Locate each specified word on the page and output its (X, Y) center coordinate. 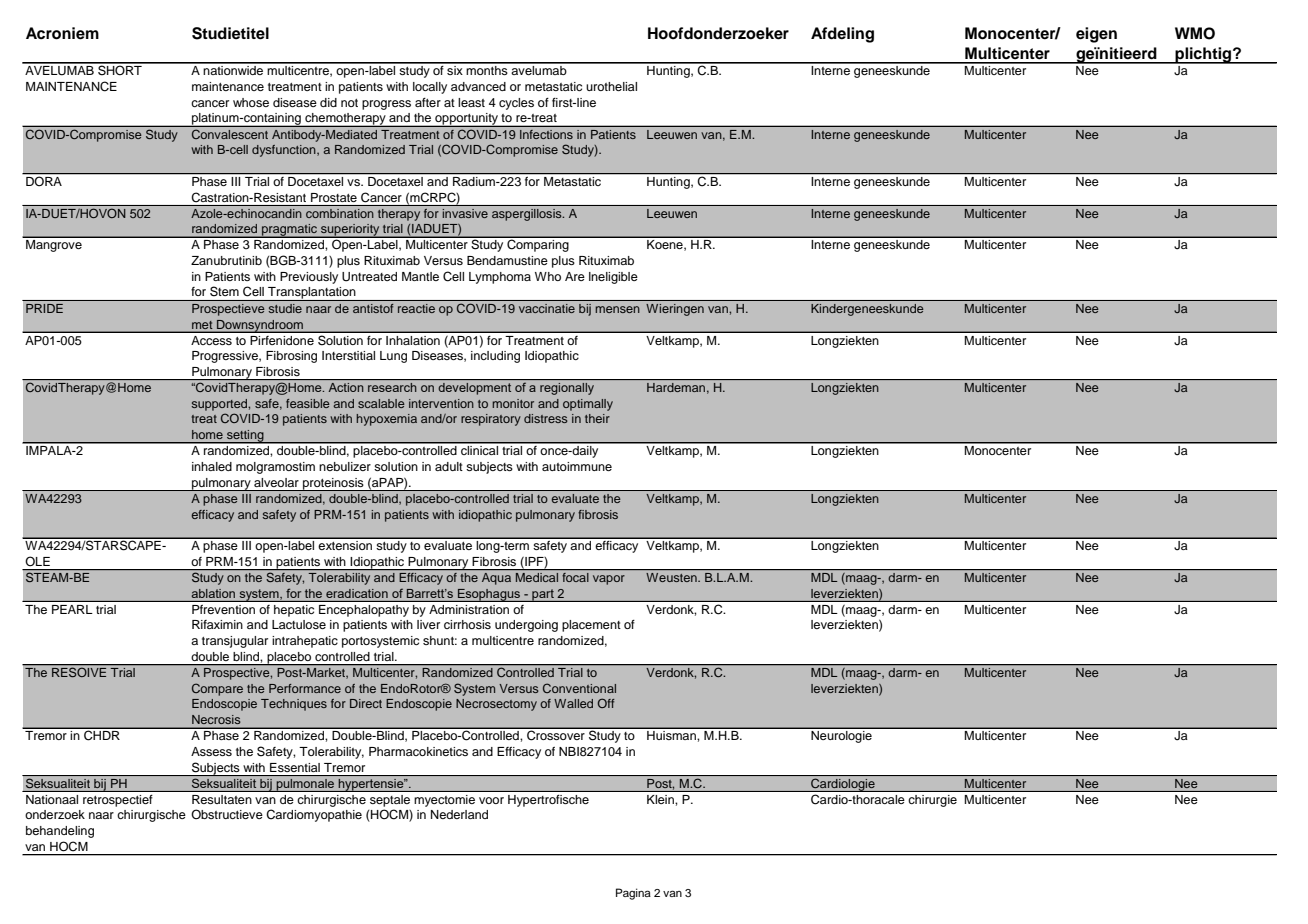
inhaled (212, 466)
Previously (309, 278)
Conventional (579, 688)
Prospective (238, 674)
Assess (211, 751)
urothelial (611, 86)
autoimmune (577, 466)
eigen (1096, 35)
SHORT (120, 69)
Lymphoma (500, 278)
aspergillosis (528, 215)
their (597, 418)
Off (606, 703)
